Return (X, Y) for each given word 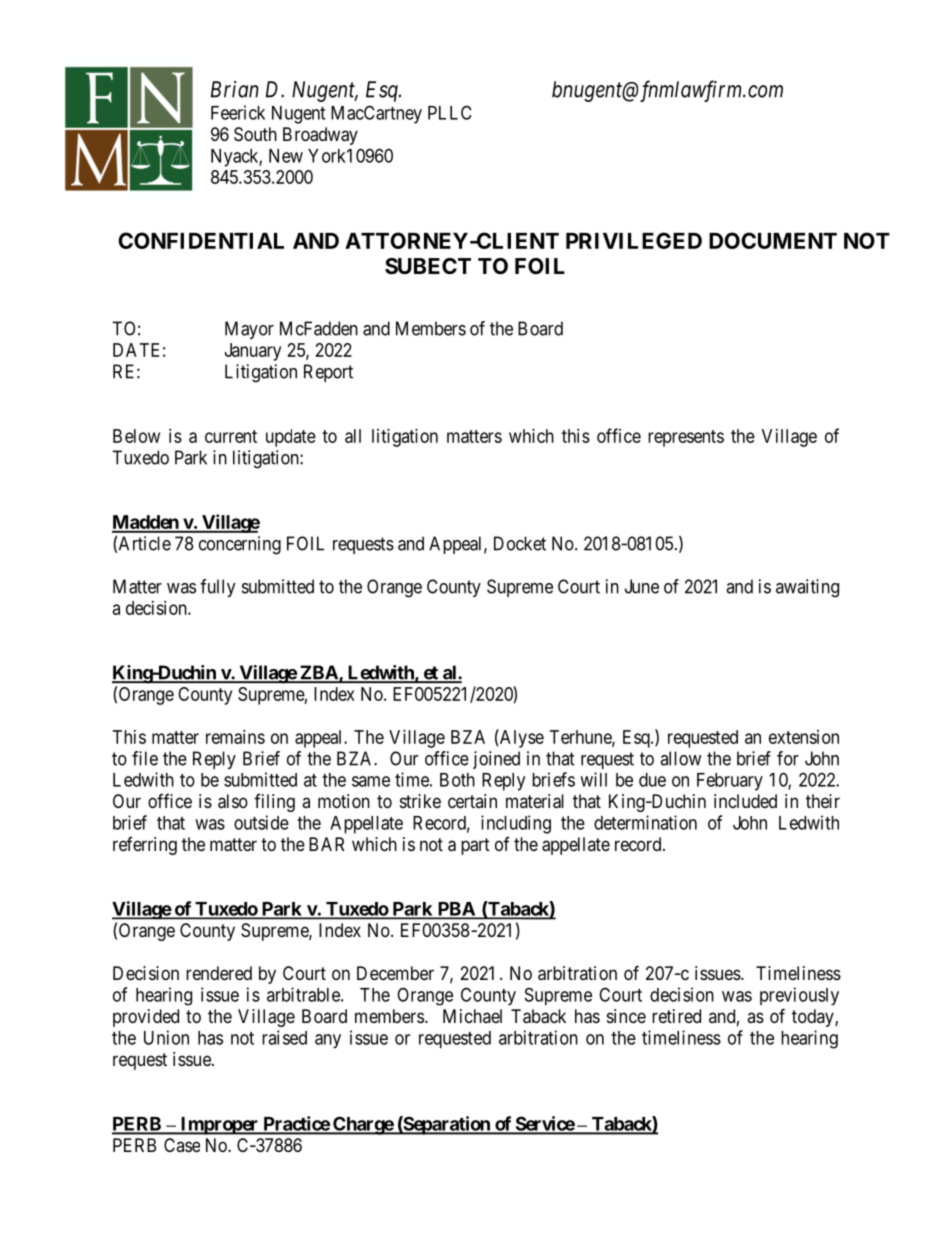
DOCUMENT (773, 240)
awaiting (807, 588)
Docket (520, 543)
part (475, 846)
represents (686, 438)
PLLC (450, 112)
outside (261, 822)
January (253, 352)
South (255, 134)
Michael (472, 1016)
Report (328, 373)
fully (218, 588)
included (745, 801)
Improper (219, 1126)
